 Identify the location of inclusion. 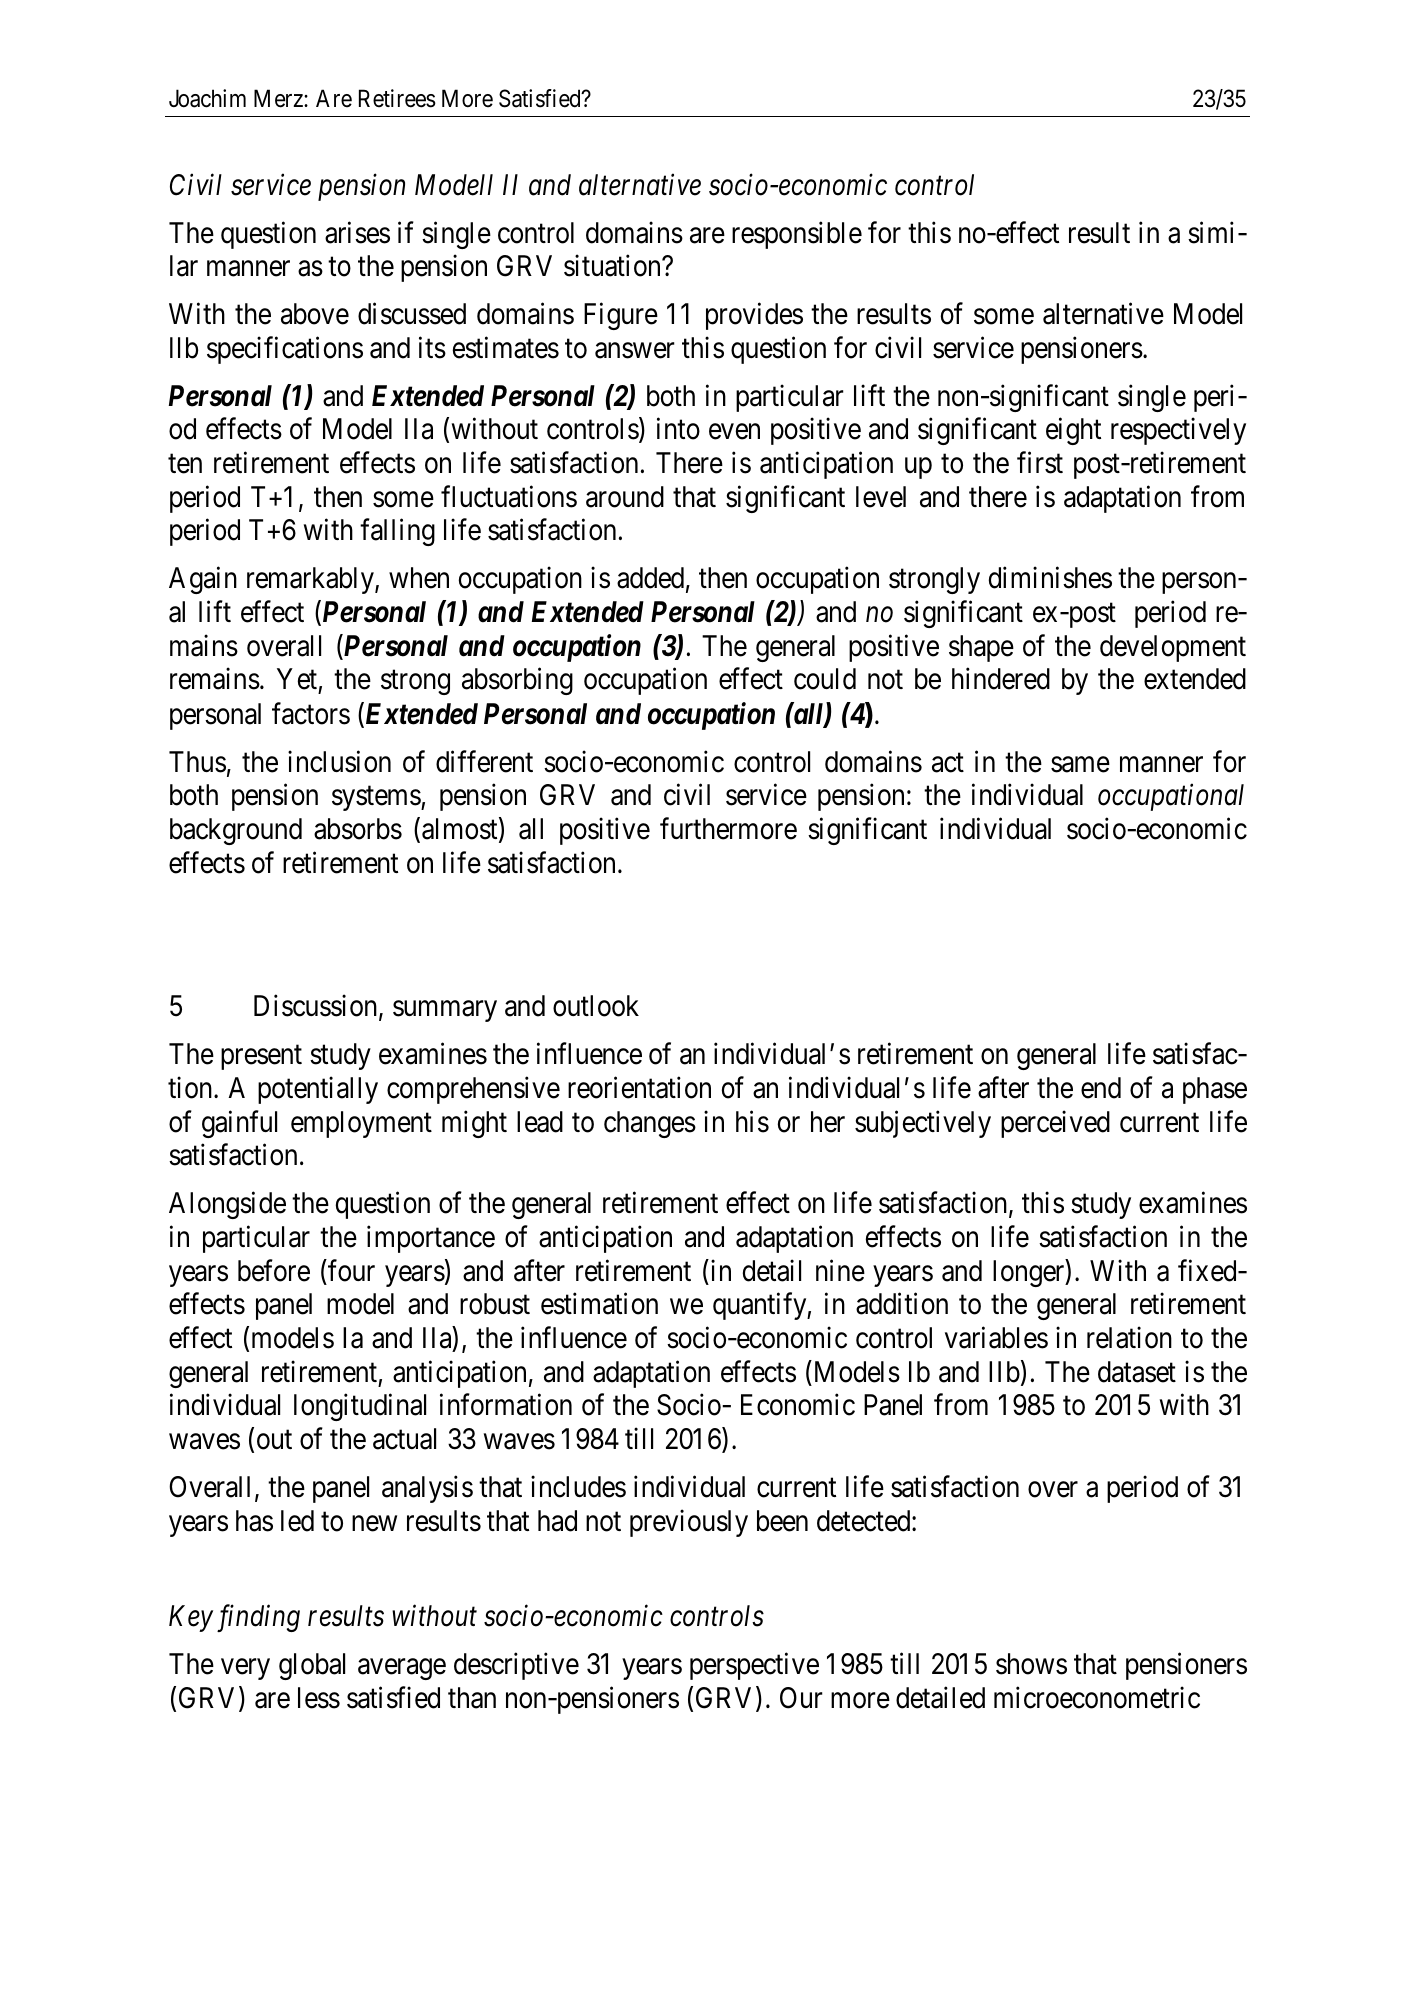
(339, 761).
